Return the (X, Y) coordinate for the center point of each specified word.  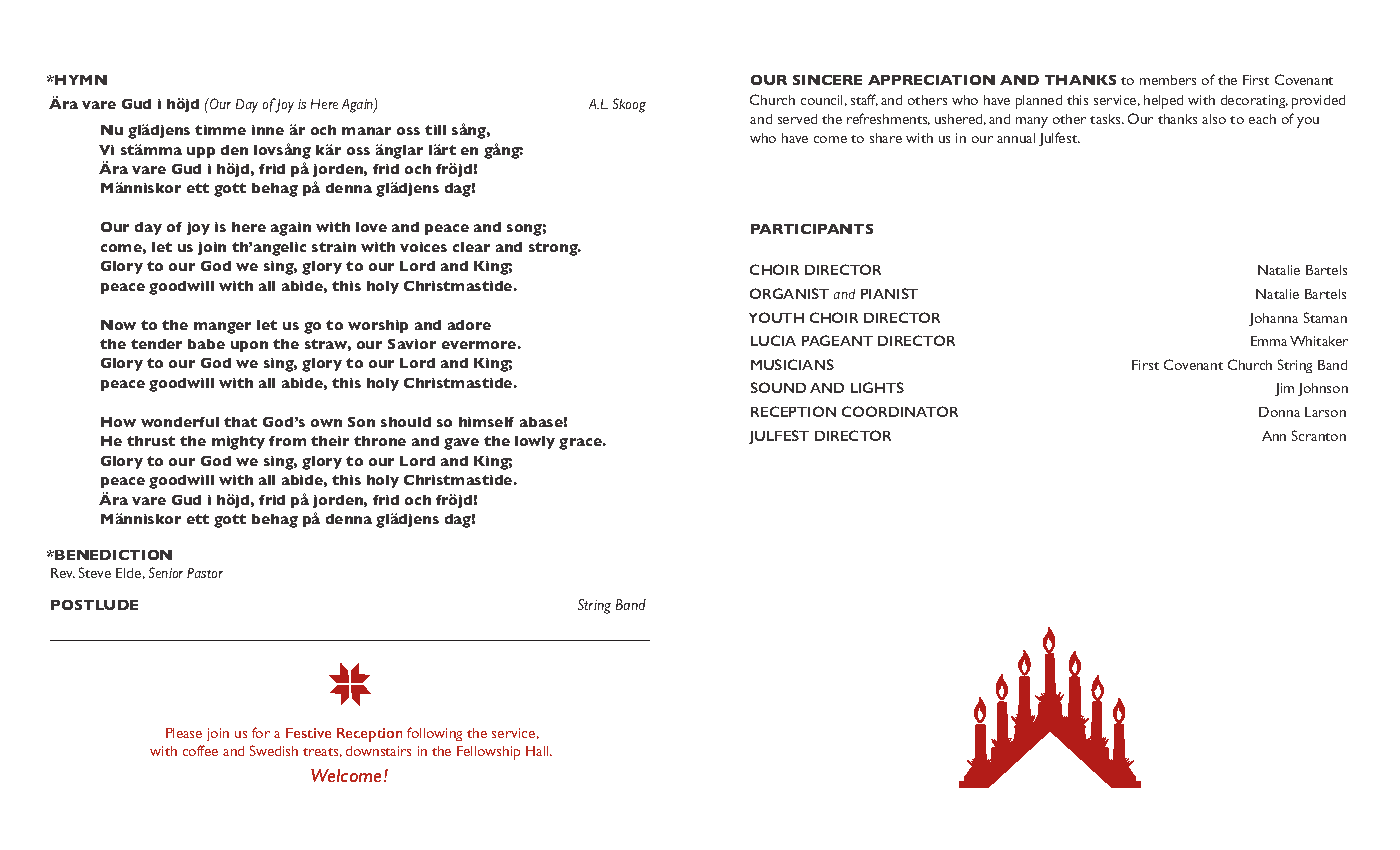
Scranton (1319, 435)
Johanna (1273, 319)
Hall (538, 751)
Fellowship (488, 753)
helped (1163, 102)
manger (222, 328)
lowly (535, 442)
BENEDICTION (113, 555)
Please (184, 733)
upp (201, 152)
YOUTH (776, 317)
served (797, 119)
